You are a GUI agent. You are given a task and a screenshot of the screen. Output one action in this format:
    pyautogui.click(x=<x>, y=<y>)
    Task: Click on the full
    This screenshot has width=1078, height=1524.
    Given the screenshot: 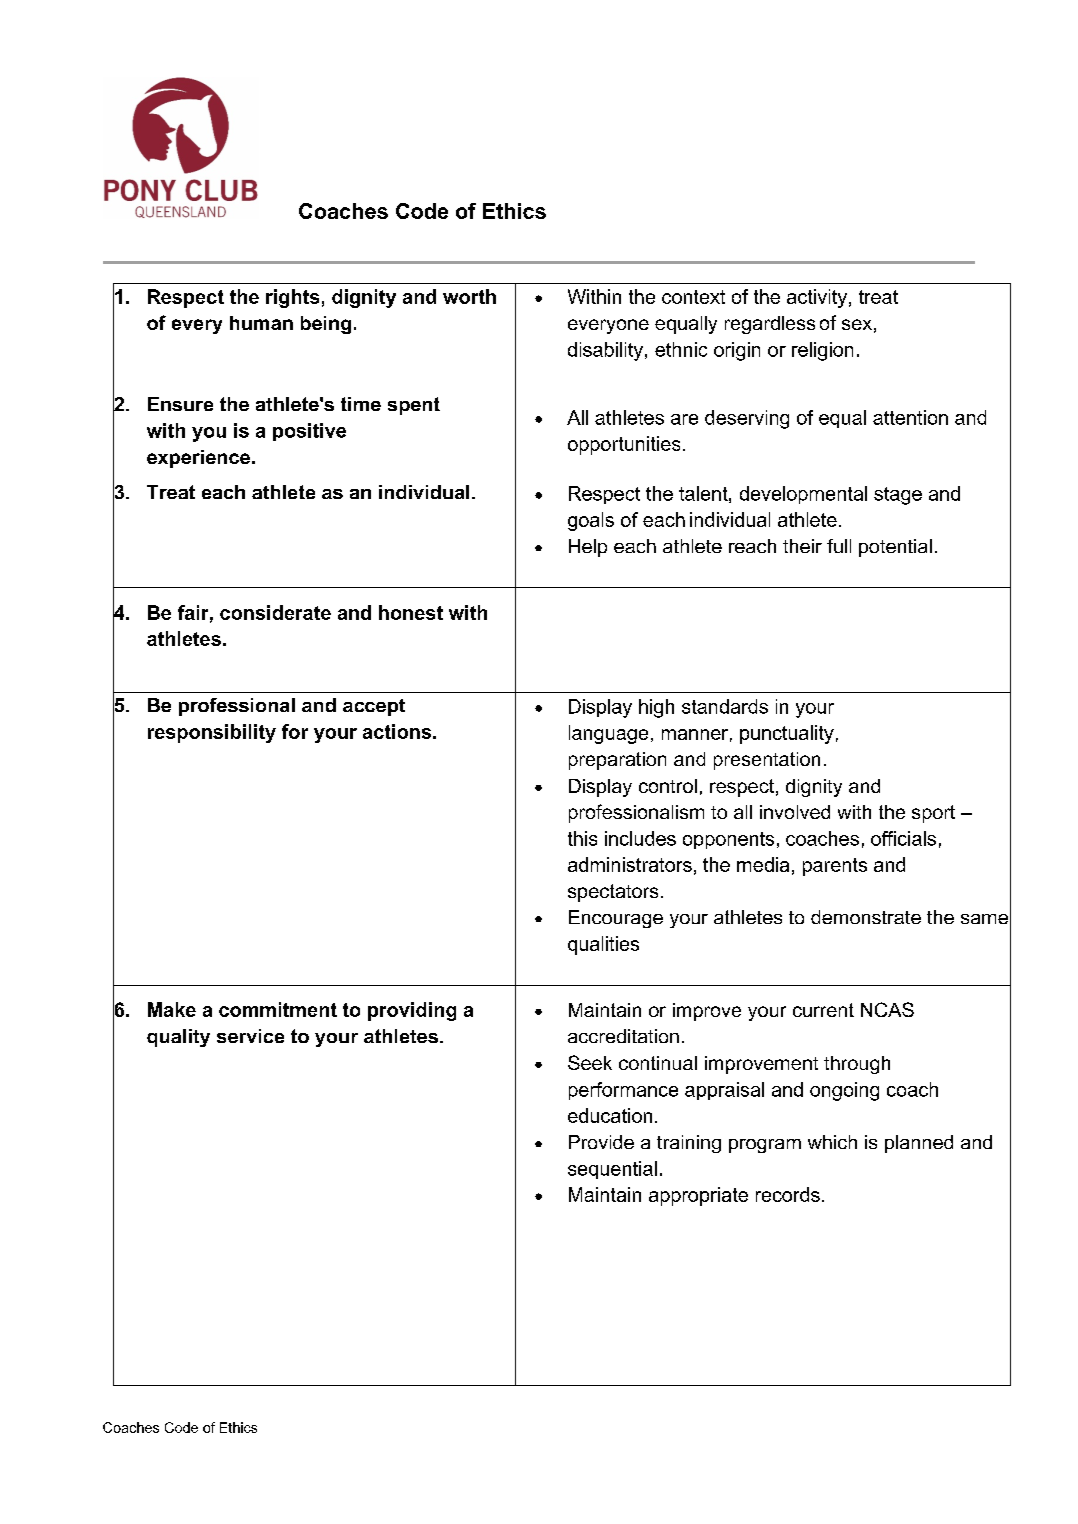 What is the action you would take?
    pyautogui.click(x=839, y=546)
